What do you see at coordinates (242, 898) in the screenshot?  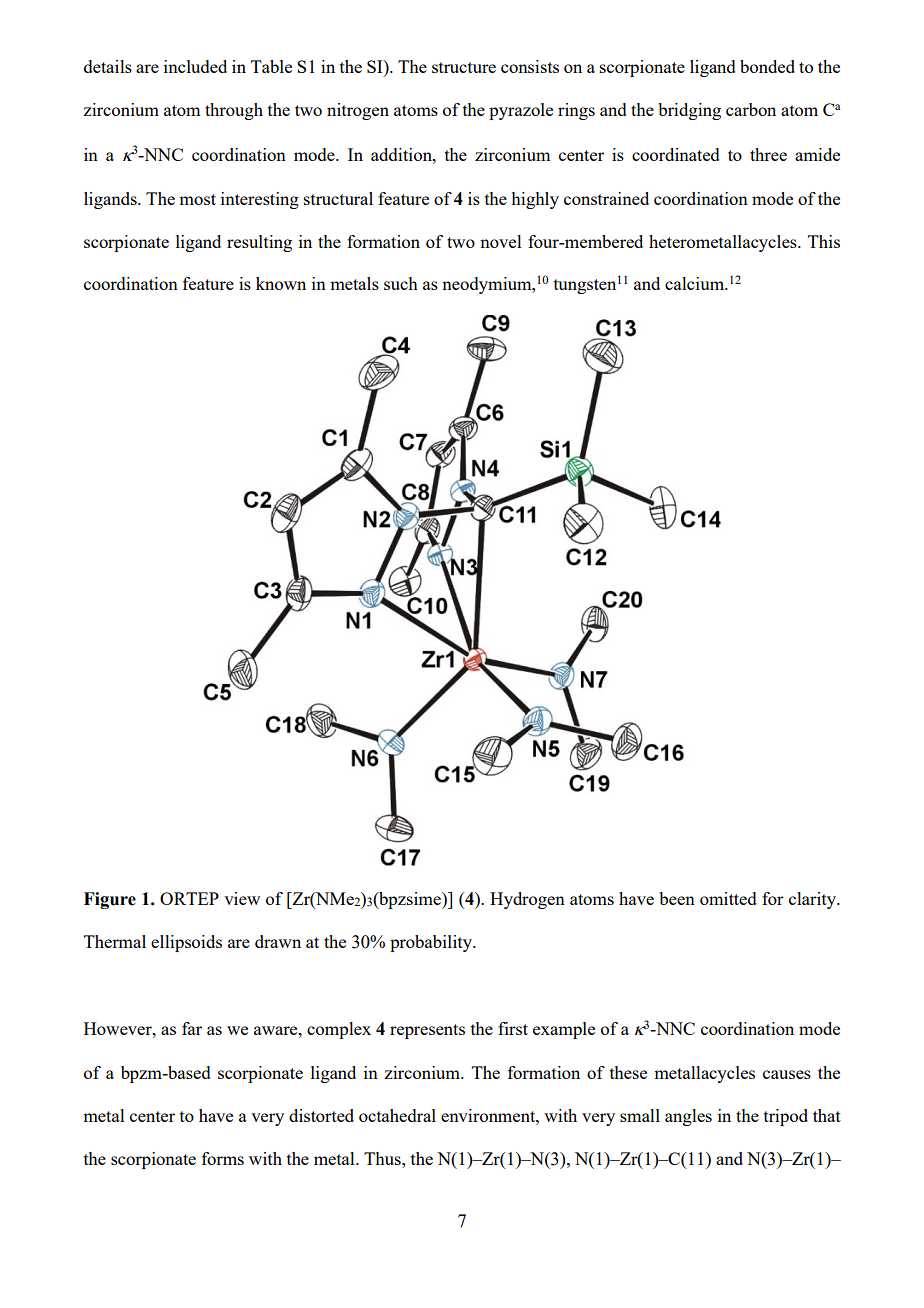 I see `view` at bounding box center [242, 898].
